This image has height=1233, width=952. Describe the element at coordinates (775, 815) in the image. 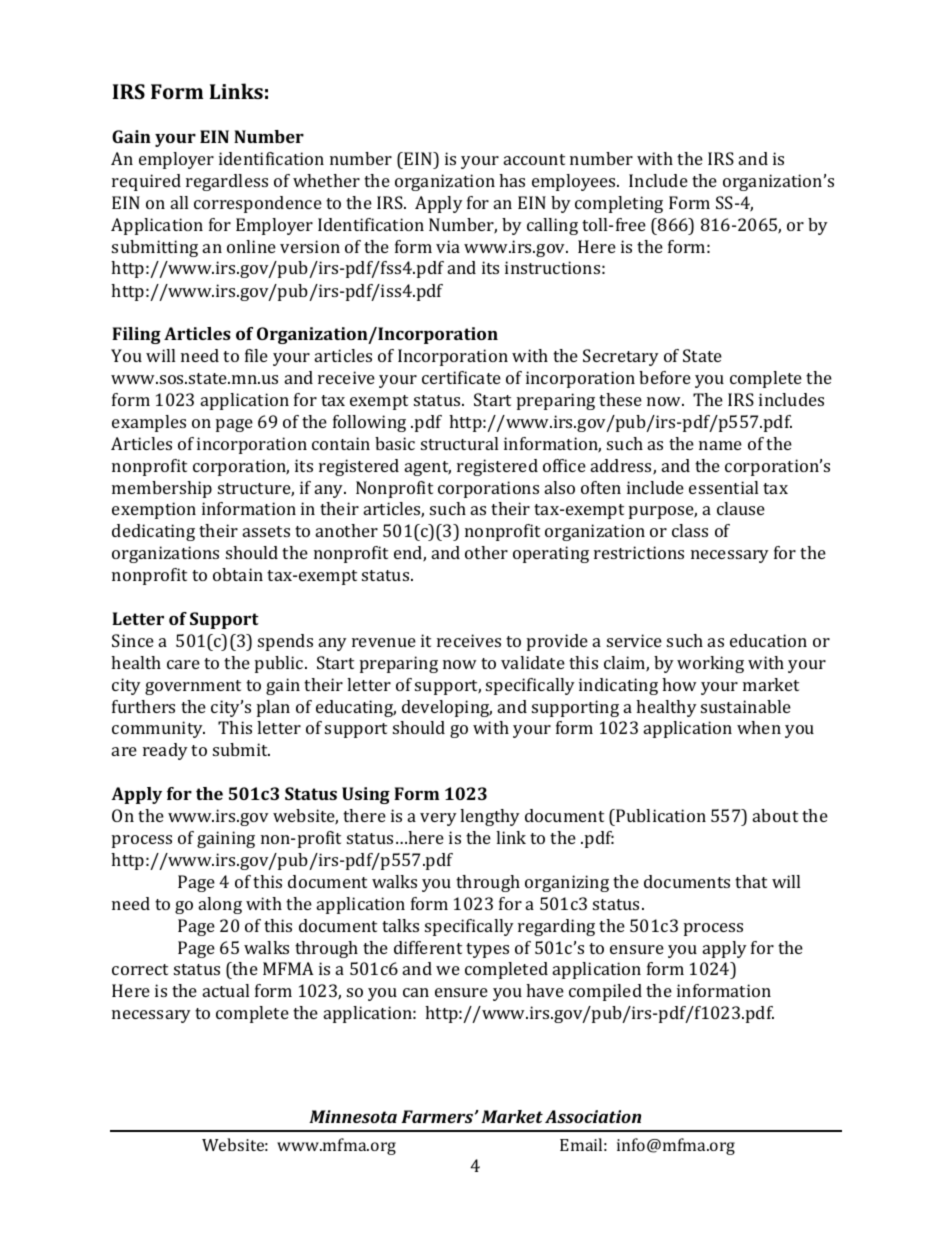

I see `about` at that location.
